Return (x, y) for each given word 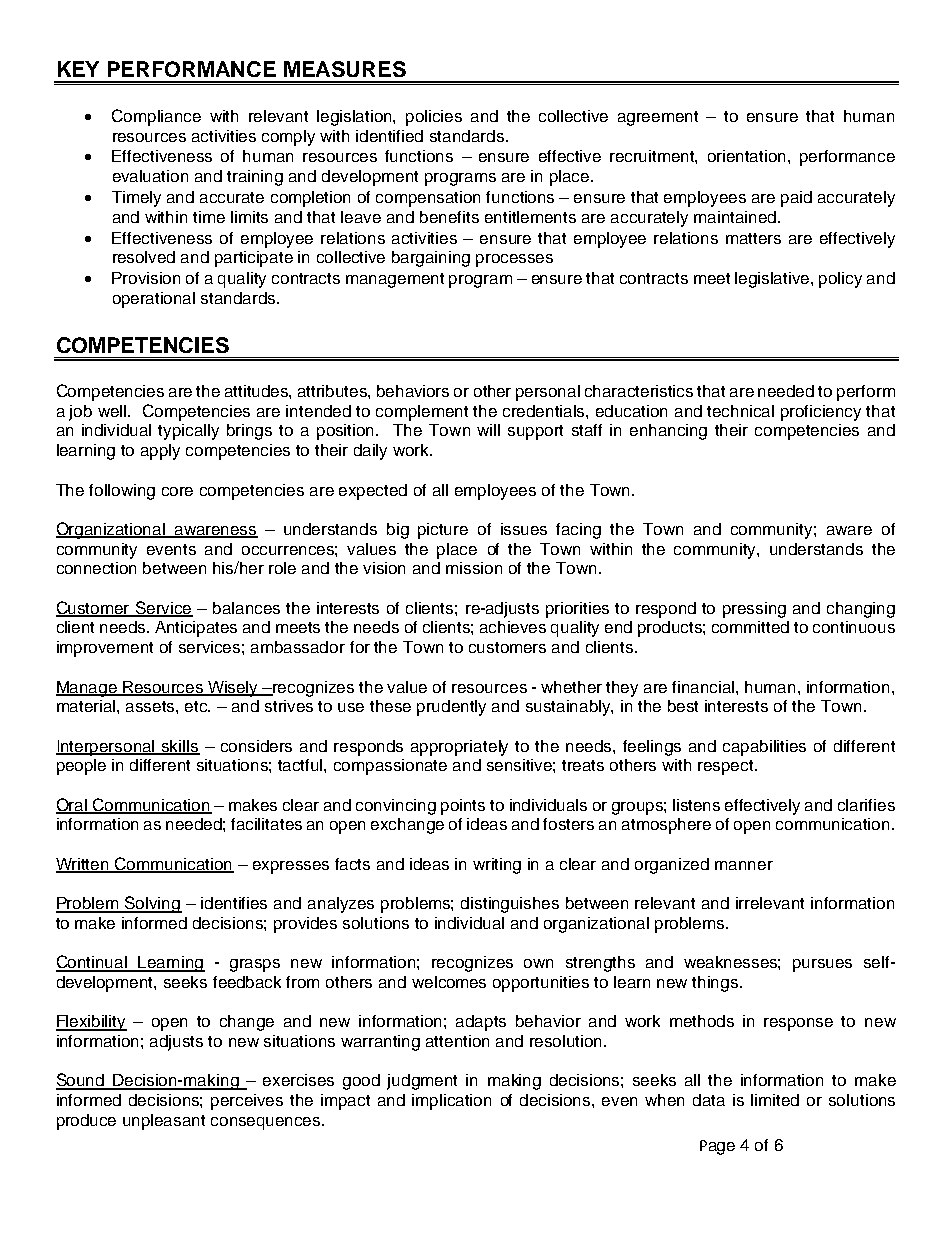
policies (434, 118)
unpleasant (164, 1122)
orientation (748, 156)
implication (451, 1102)
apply (160, 452)
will (488, 430)
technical (740, 411)
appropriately (459, 748)
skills (180, 747)
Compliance (156, 117)
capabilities (764, 748)
